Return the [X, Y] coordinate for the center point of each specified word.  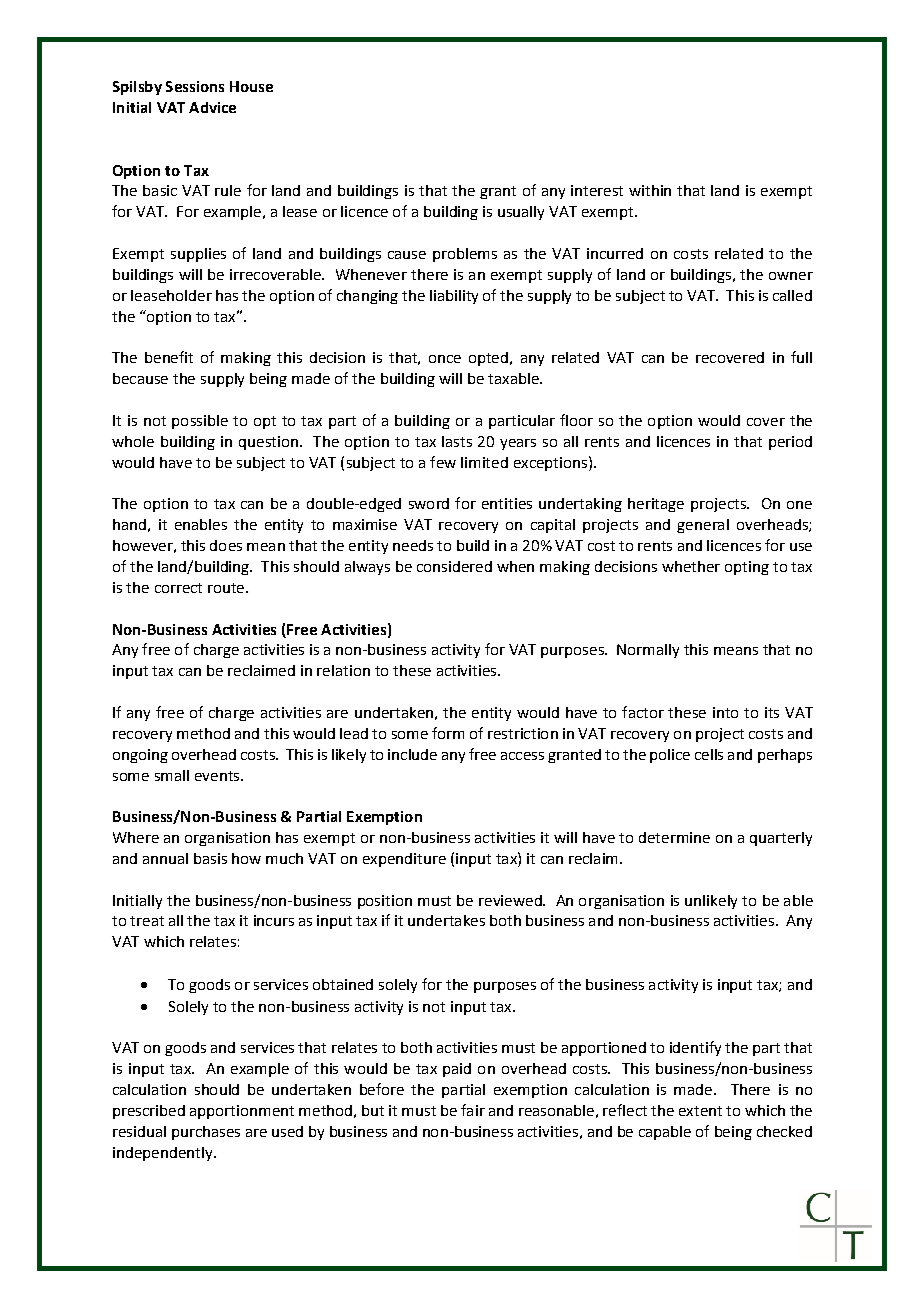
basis [210, 858]
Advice [212, 107]
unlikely [711, 902]
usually [521, 213]
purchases [206, 1133]
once [445, 359]
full [801, 357]
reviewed [511, 900]
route [227, 588]
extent [700, 1111]
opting [747, 568]
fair [473, 1110]
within [650, 190]
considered [454, 566]
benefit [169, 357]
